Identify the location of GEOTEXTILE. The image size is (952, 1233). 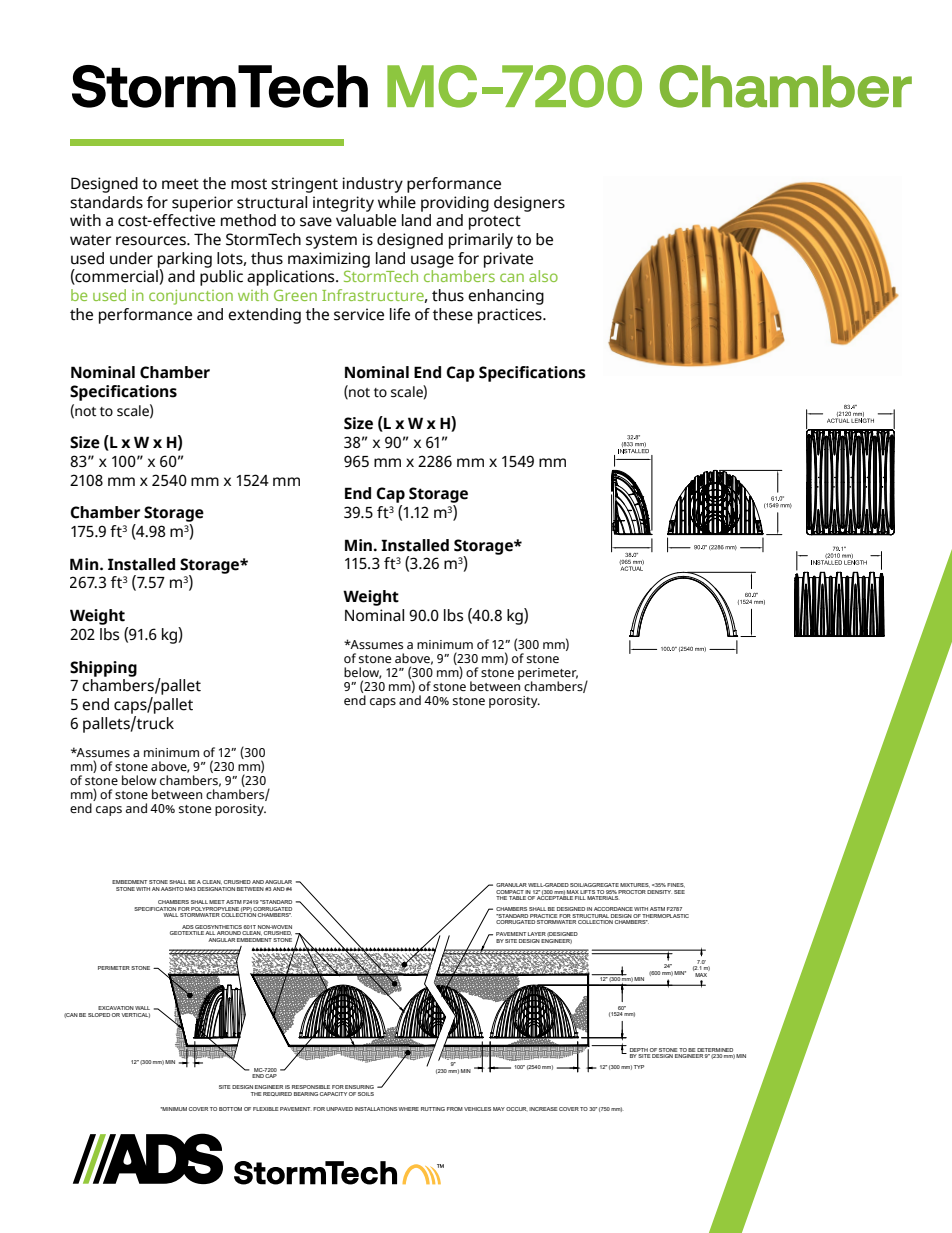
(188, 933).
